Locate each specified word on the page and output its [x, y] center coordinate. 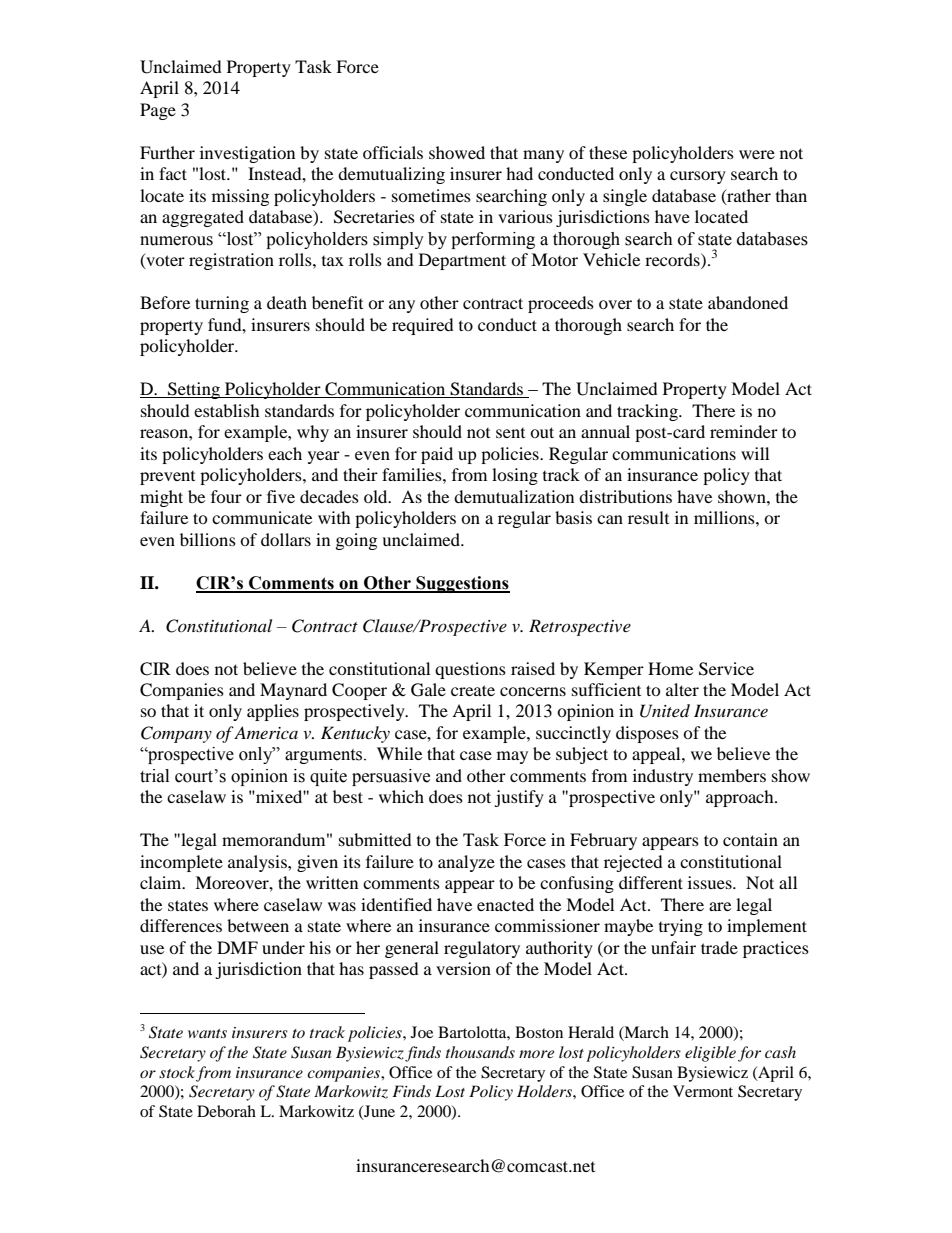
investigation [247, 154]
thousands [480, 1052]
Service [726, 669]
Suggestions [462, 584]
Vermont [703, 1091]
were [757, 154]
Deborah [226, 1111]
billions [208, 539]
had [519, 173]
